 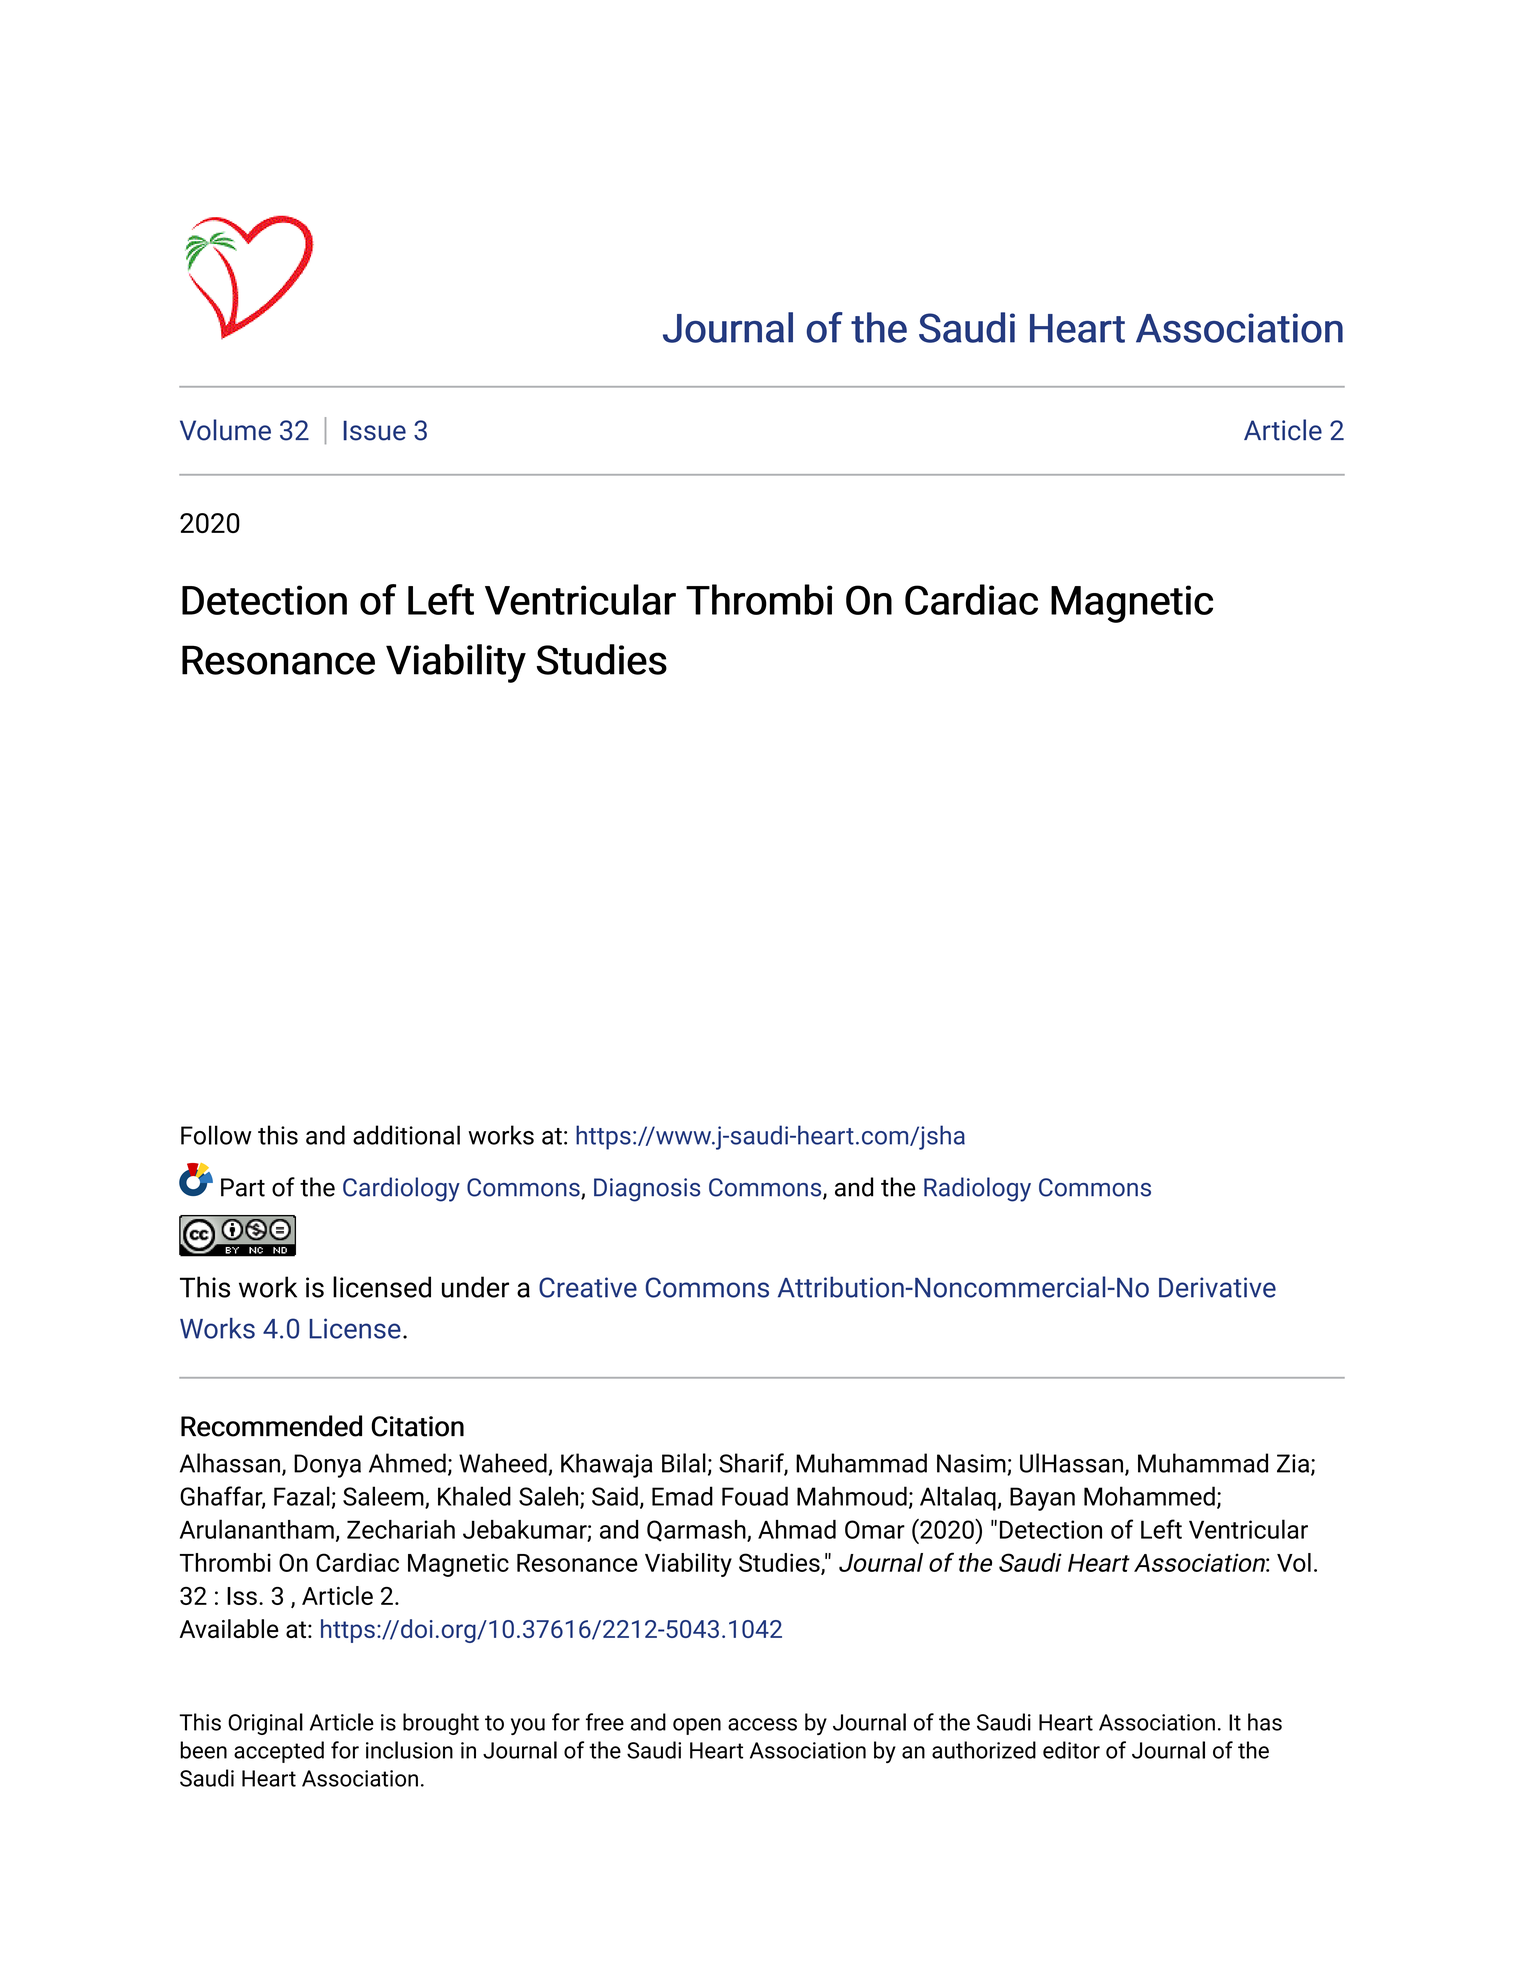 I want to click on Original, so click(x=265, y=1724).
